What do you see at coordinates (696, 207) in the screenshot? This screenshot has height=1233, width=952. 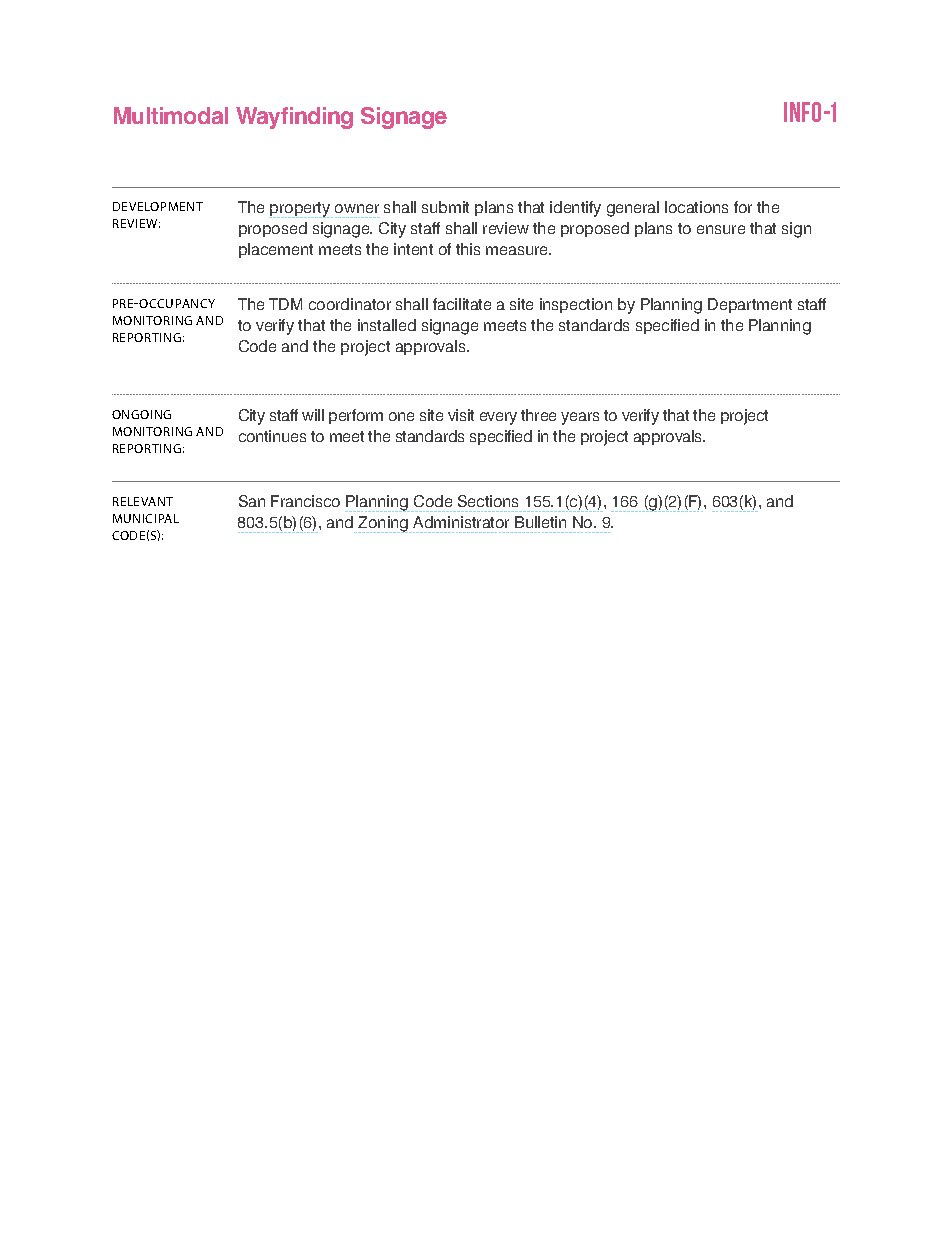 I see `locations` at bounding box center [696, 207].
